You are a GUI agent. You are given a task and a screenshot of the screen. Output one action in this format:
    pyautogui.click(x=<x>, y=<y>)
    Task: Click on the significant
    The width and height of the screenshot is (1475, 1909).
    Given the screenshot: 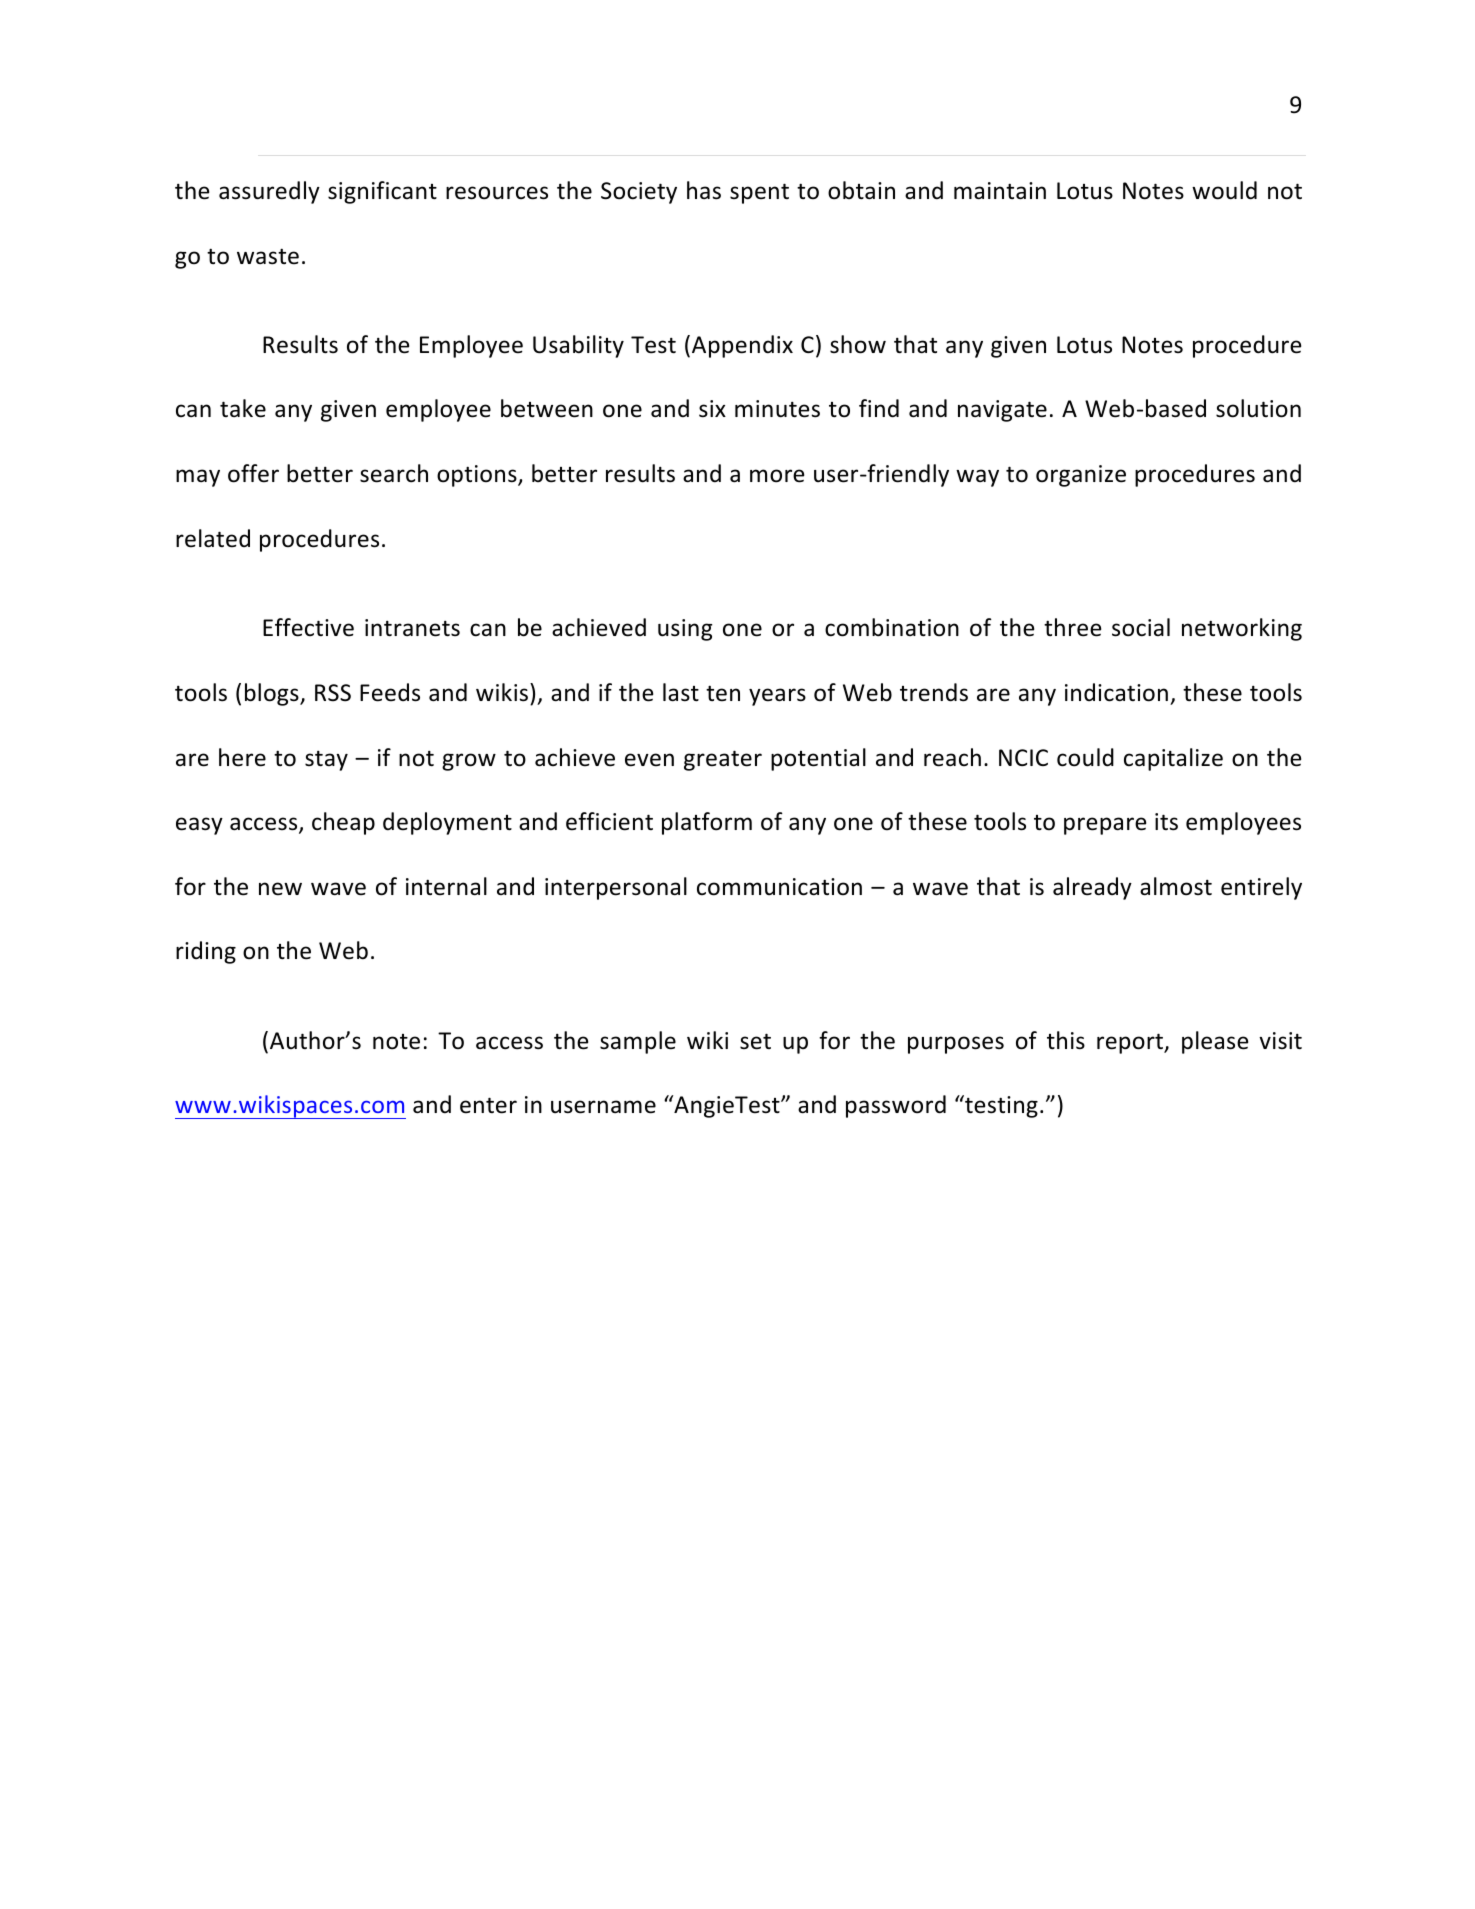 What is the action you would take?
    pyautogui.click(x=382, y=192)
